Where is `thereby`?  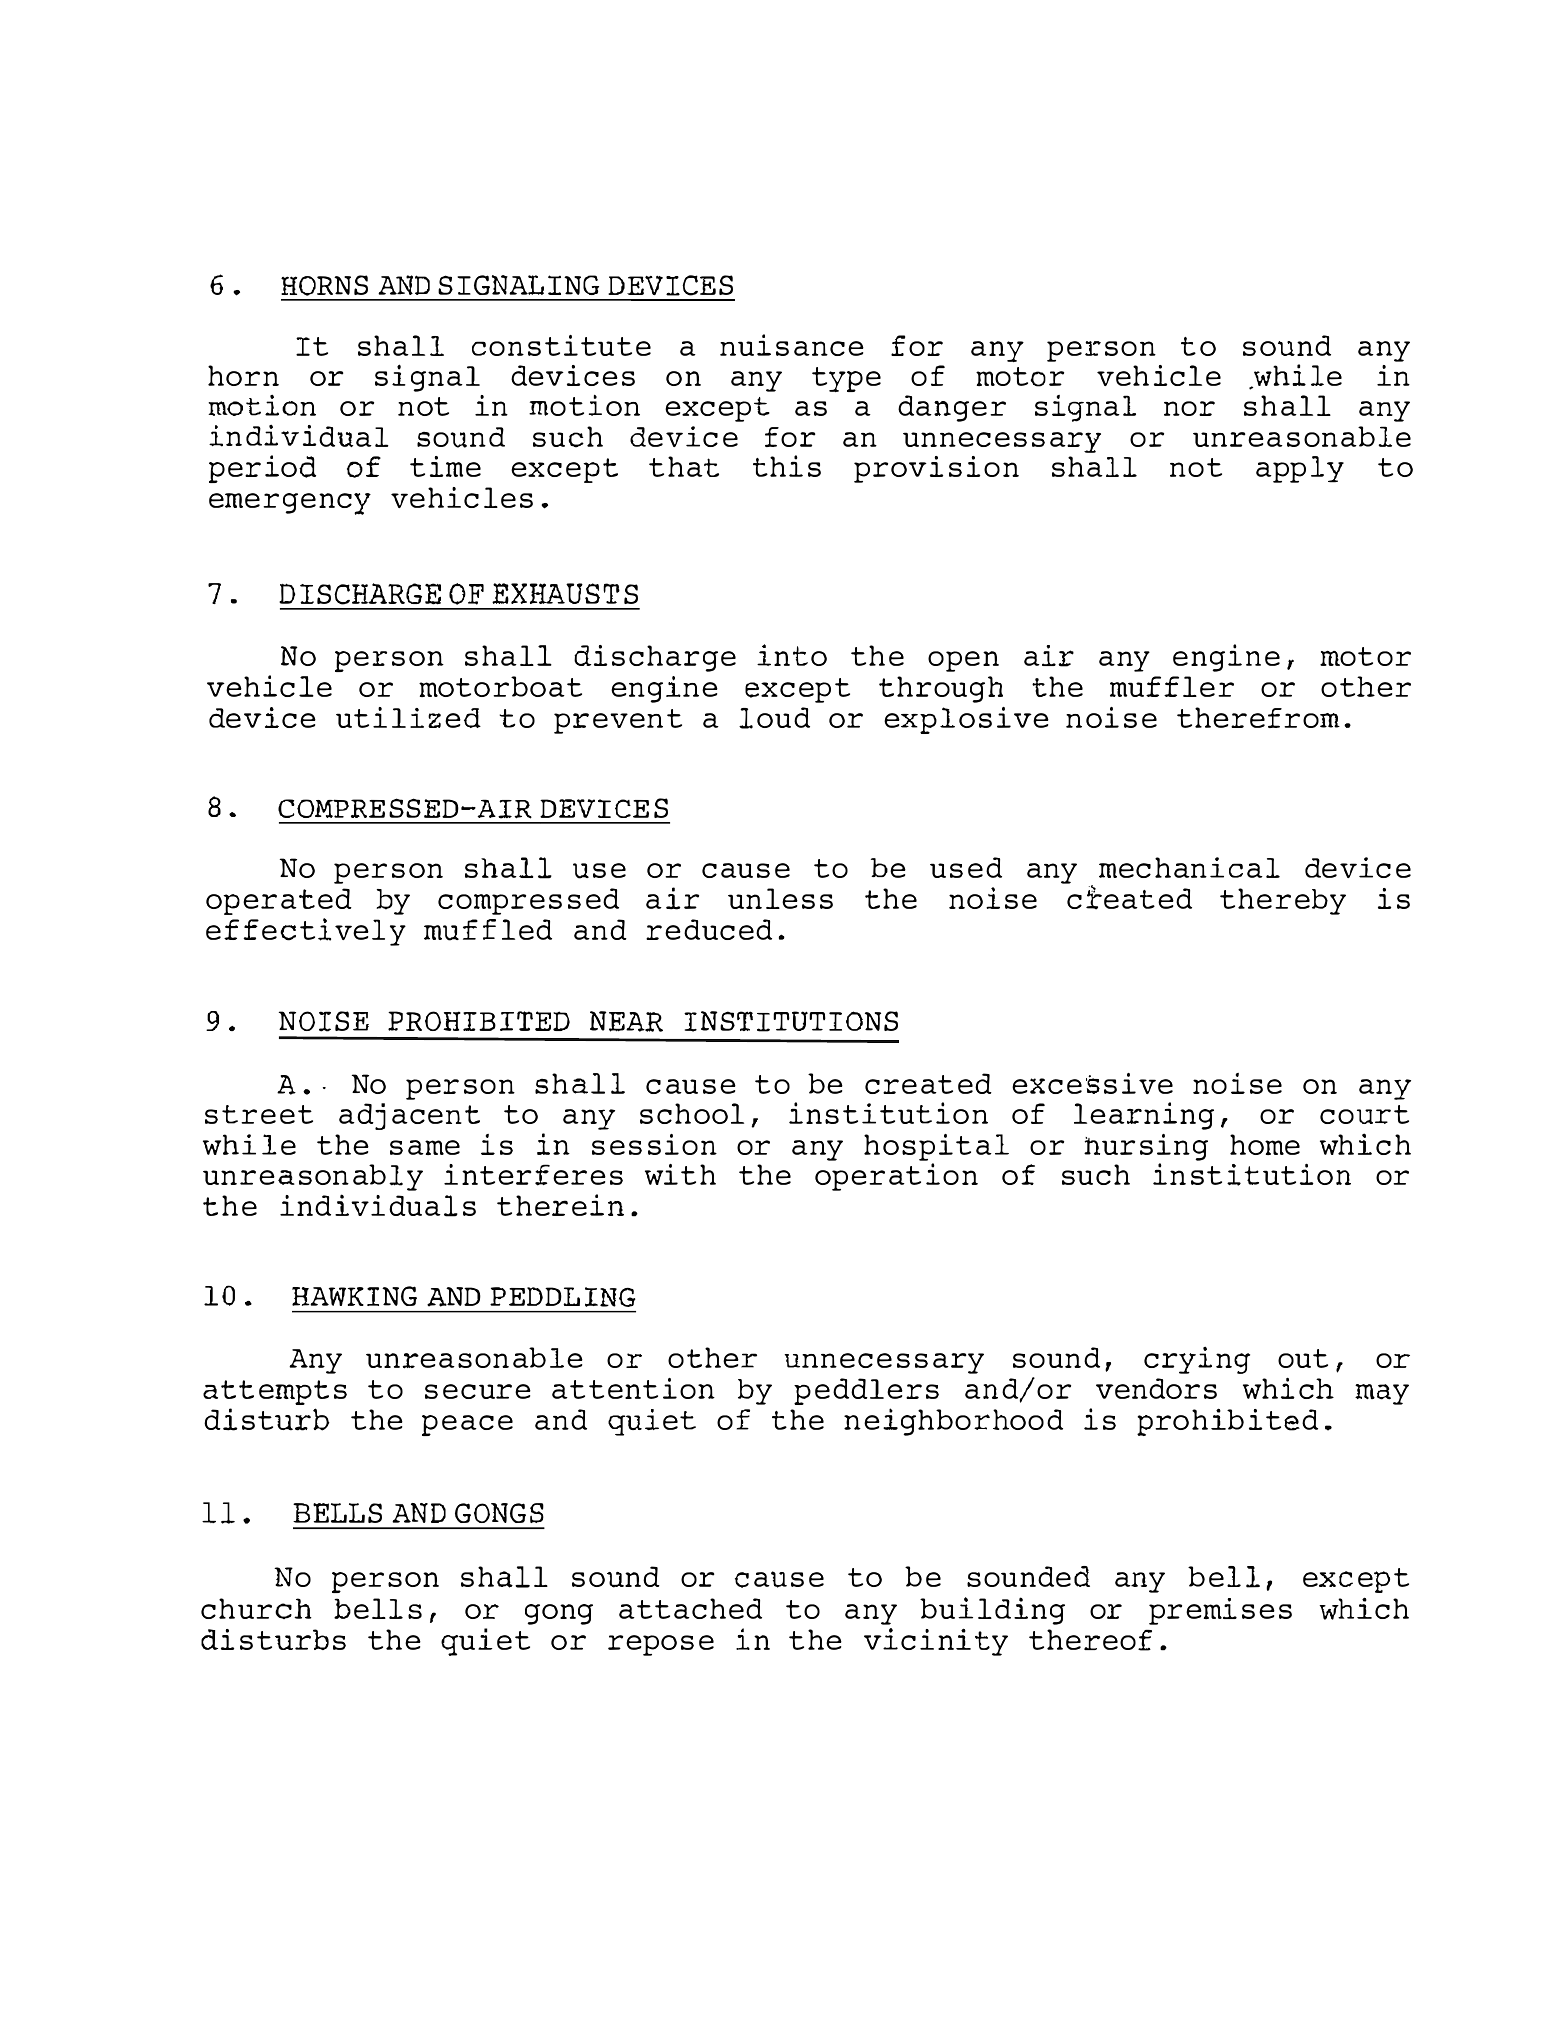
thereby is located at coordinates (1283, 901).
